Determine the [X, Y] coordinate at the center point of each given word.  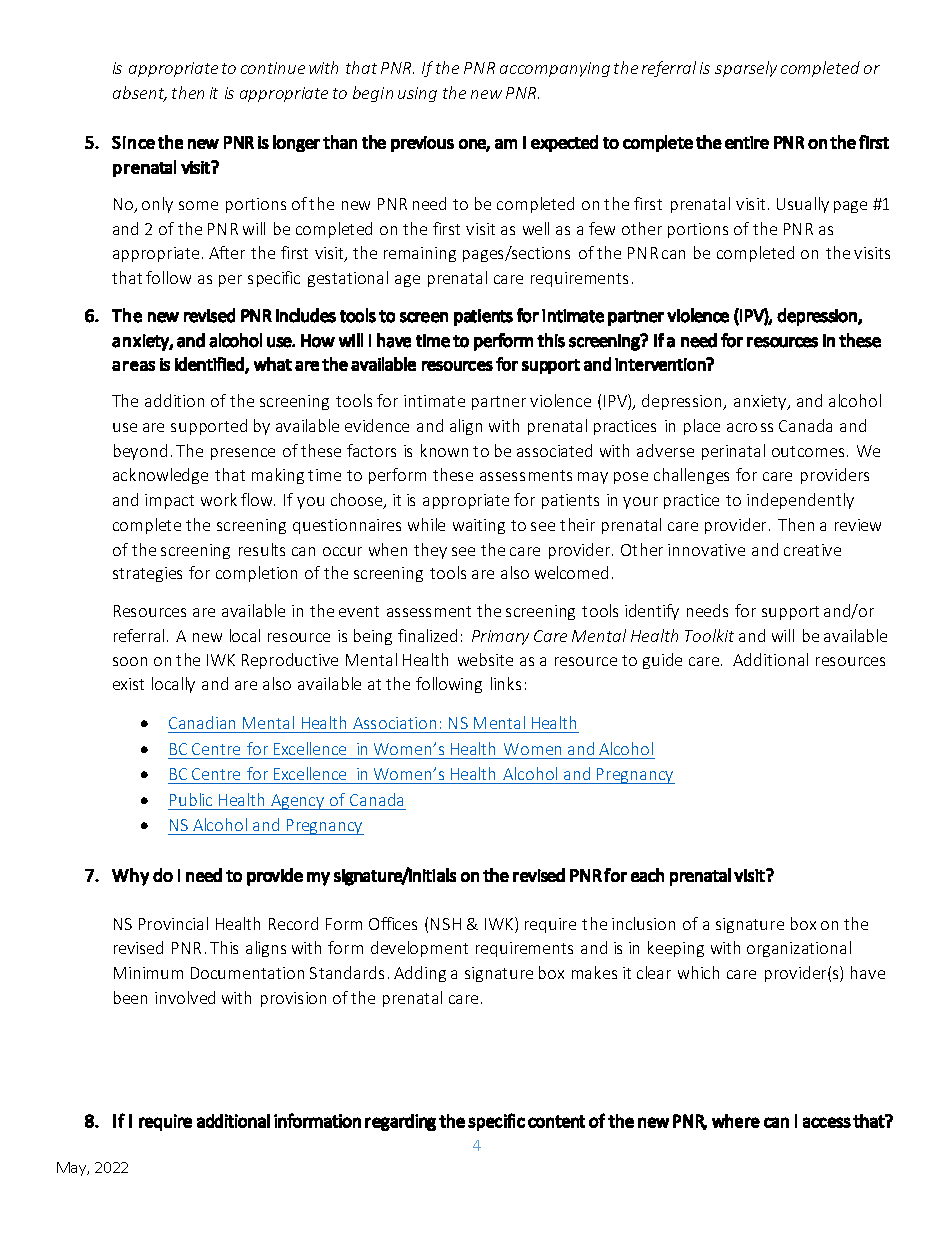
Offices [393, 923]
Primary [500, 637]
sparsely [746, 69]
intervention [661, 364]
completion [256, 574]
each [647, 875]
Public [191, 799]
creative [812, 550]
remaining [420, 254]
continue [273, 68]
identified [210, 365]
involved [185, 997]
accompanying [555, 69]
